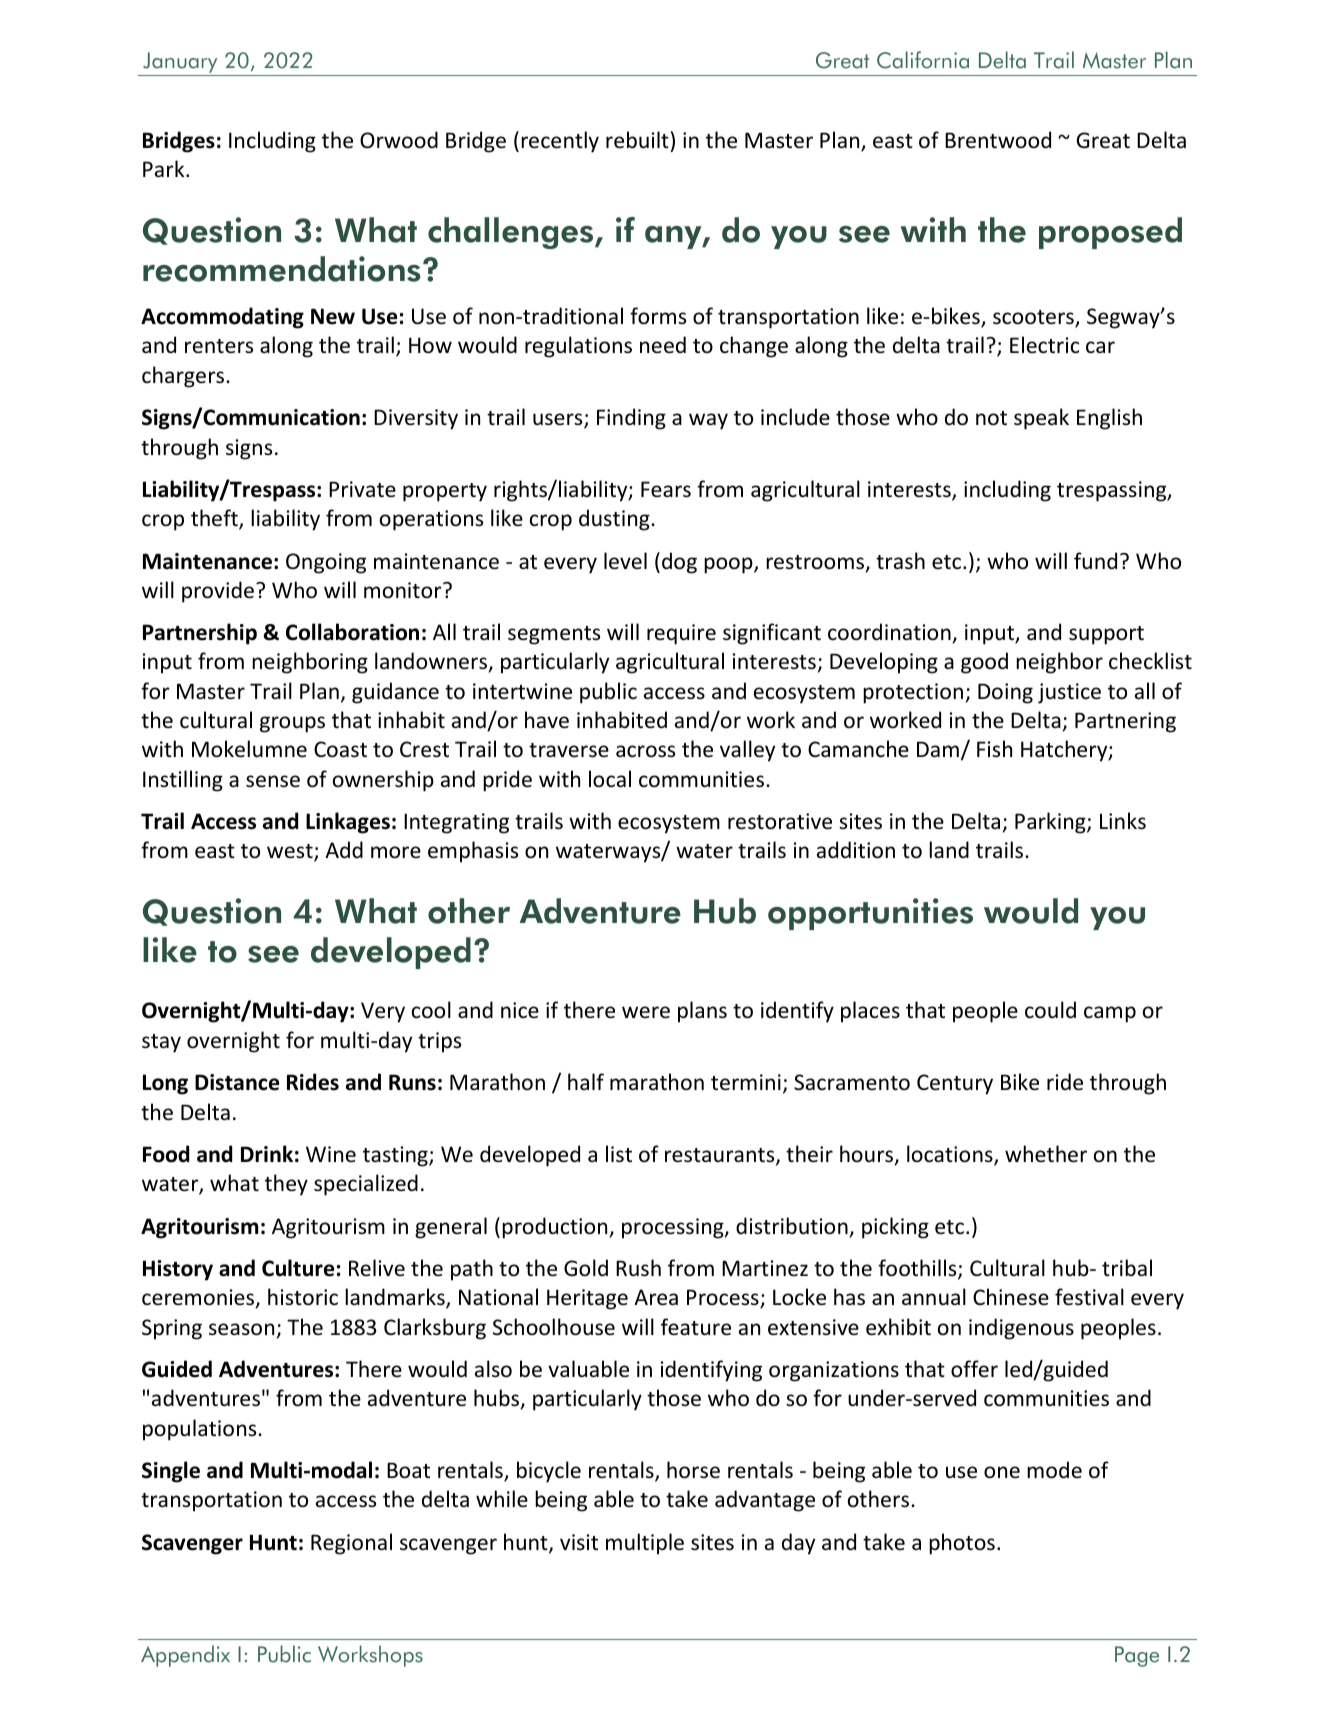 This screenshot has height=1728, width=1335. What do you see at coordinates (215, 519) in the screenshot?
I see `theft` at bounding box center [215, 519].
